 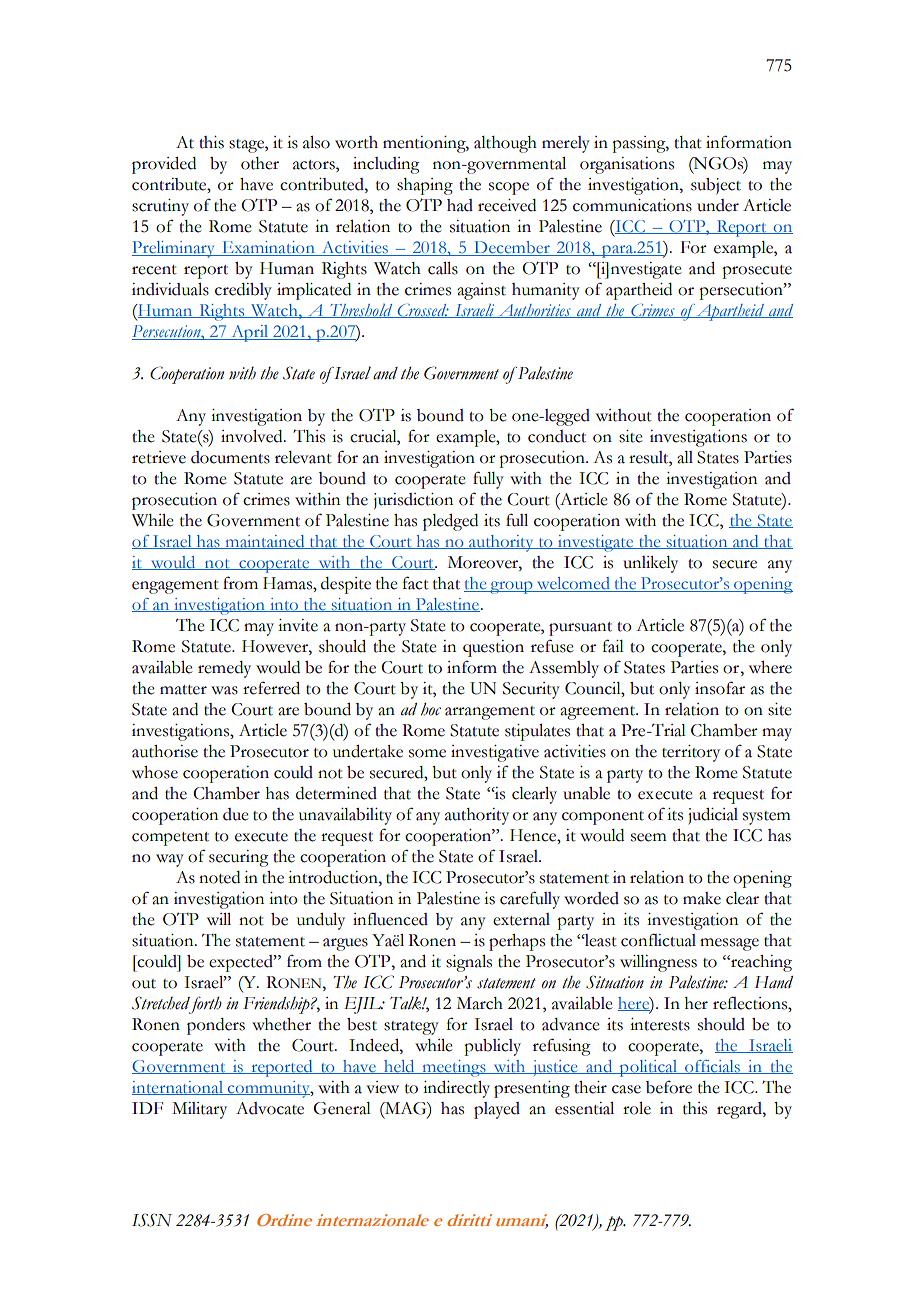 What do you see at coordinates (239, 858) in the screenshot?
I see `securing` at bounding box center [239, 858].
